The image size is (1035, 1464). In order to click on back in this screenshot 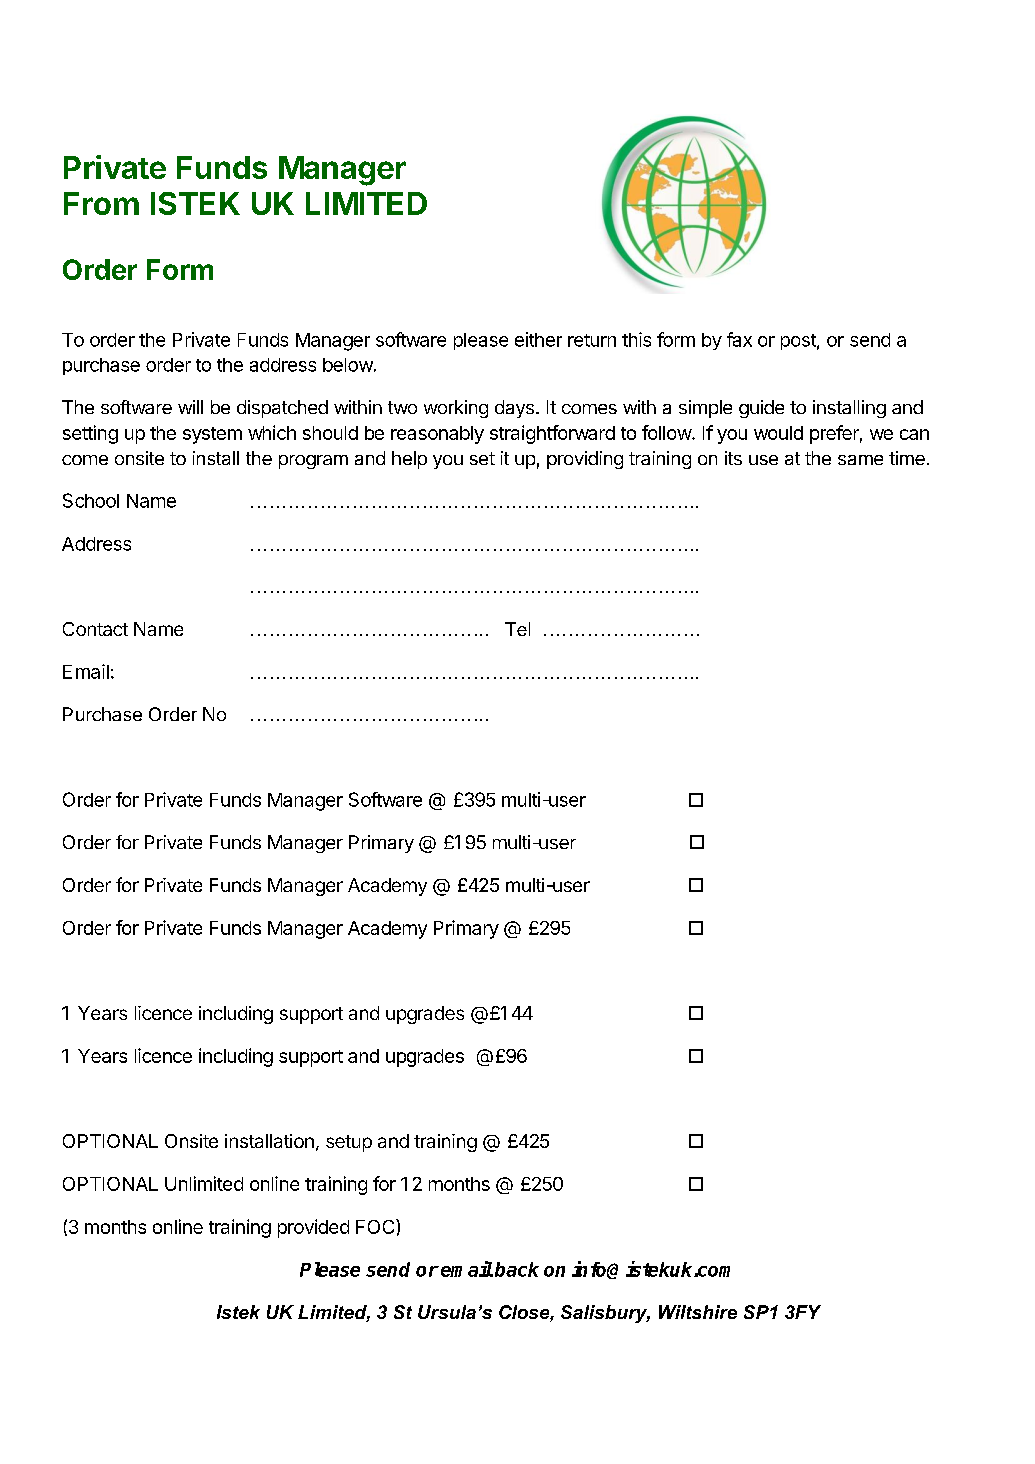, I will do `click(517, 1269)`.
